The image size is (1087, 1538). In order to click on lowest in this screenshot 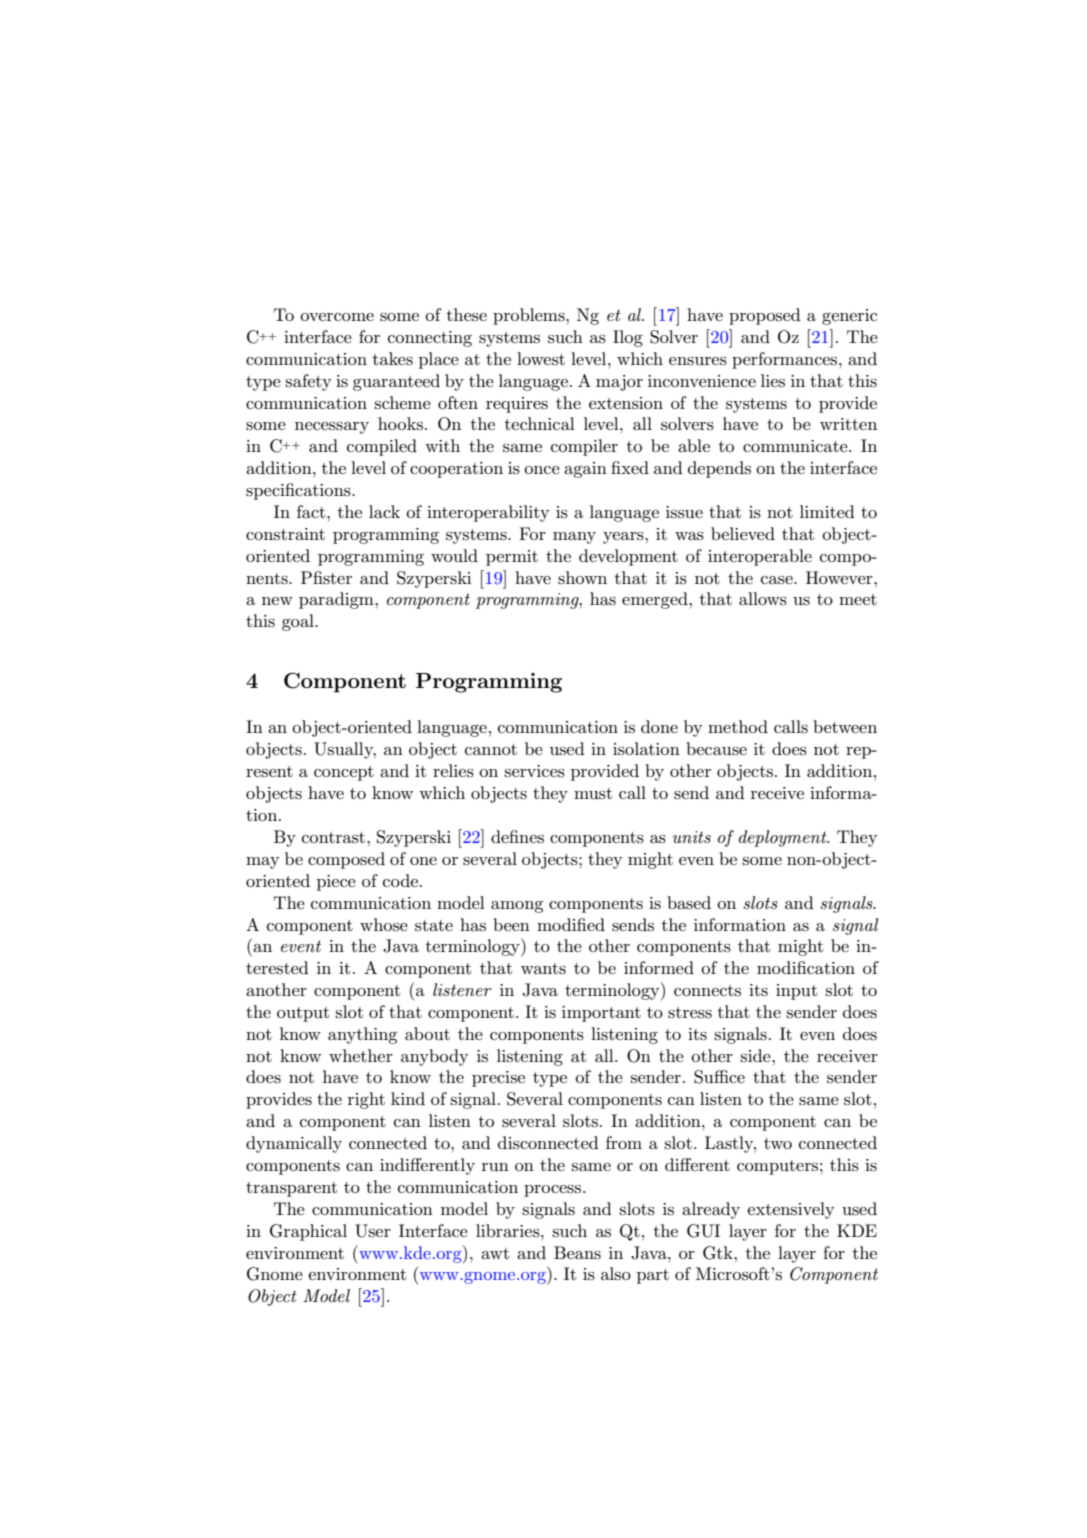, I will do `click(541, 359)`.
